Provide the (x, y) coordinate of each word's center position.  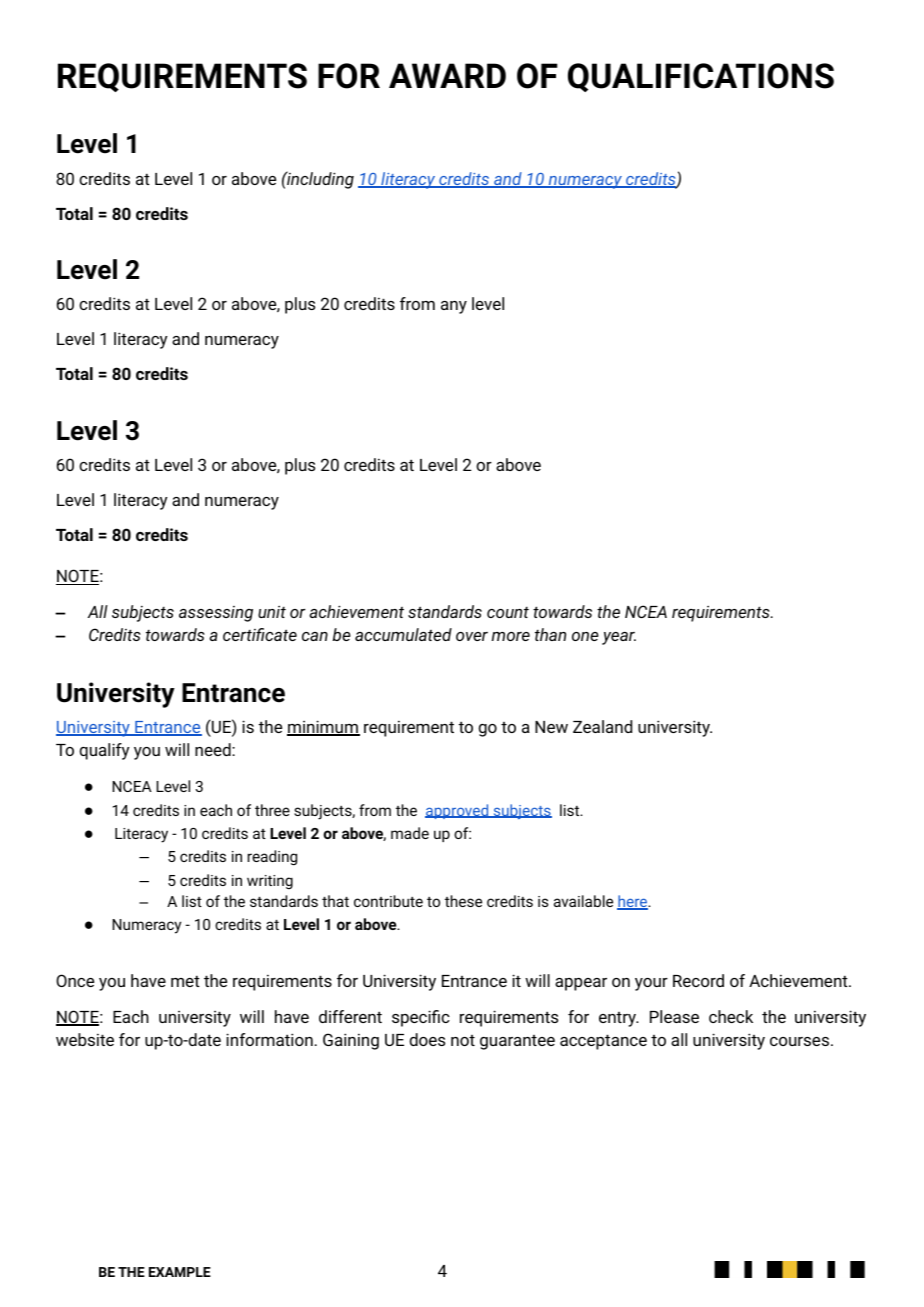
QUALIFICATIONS (701, 77)
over (472, 636)
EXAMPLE (180, 1272)
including (319, 180)
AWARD (447, 75)
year (619, 638)
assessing (216, 614)
